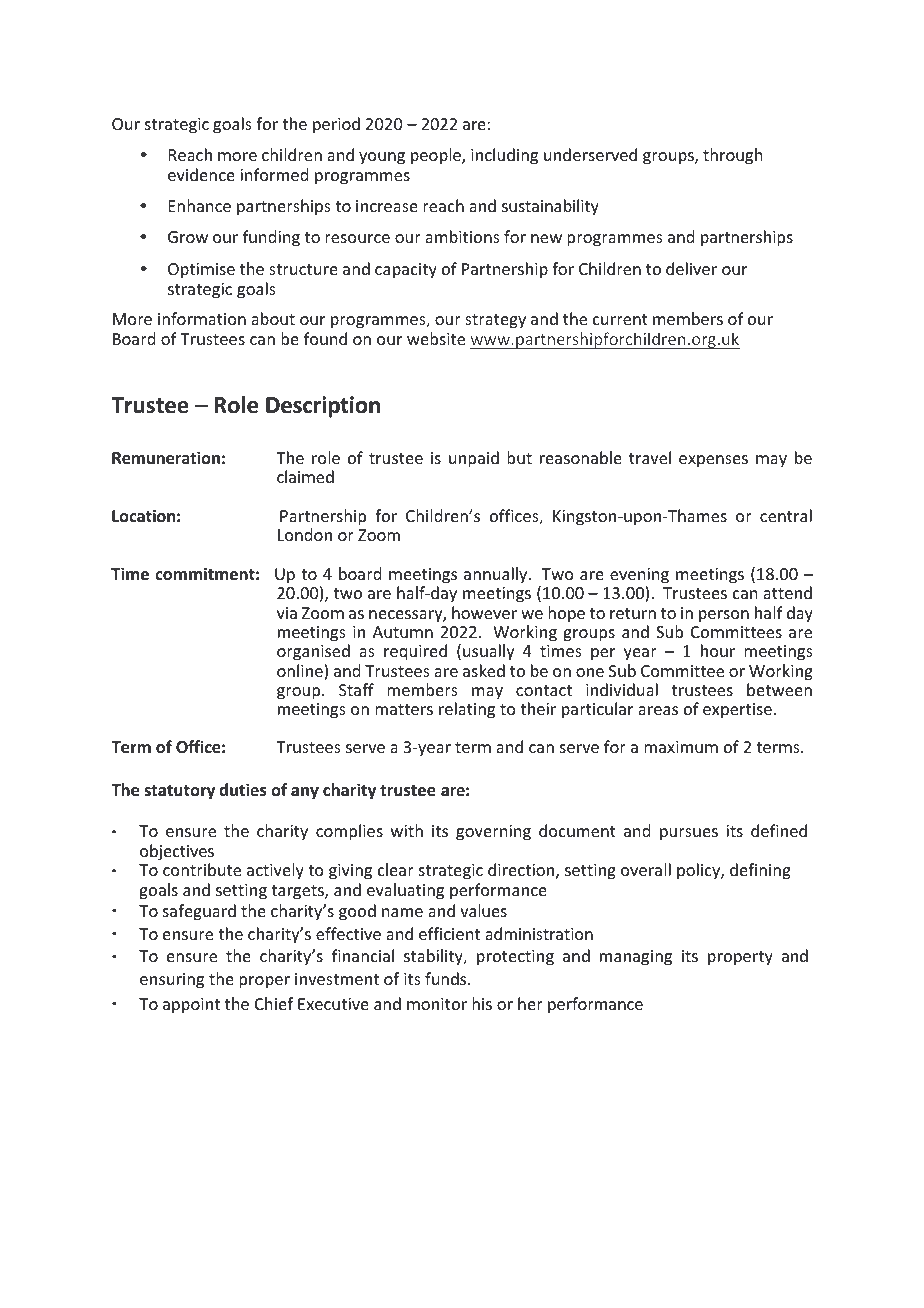 The width and height of the image is (924, 1308). I want to click on expertise, so click(737, 711).
